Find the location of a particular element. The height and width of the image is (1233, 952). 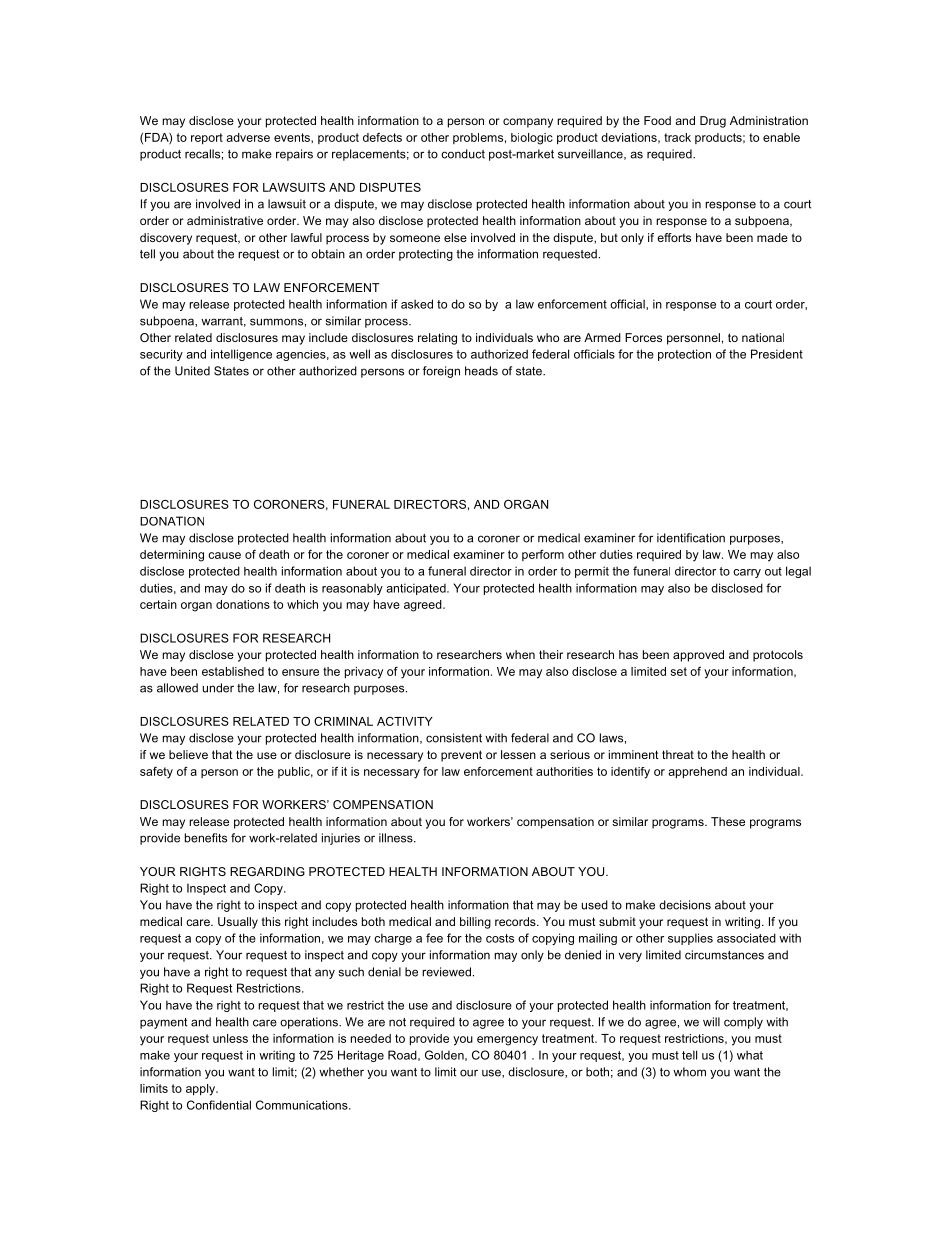

which is located at coordinates (302, 604).
